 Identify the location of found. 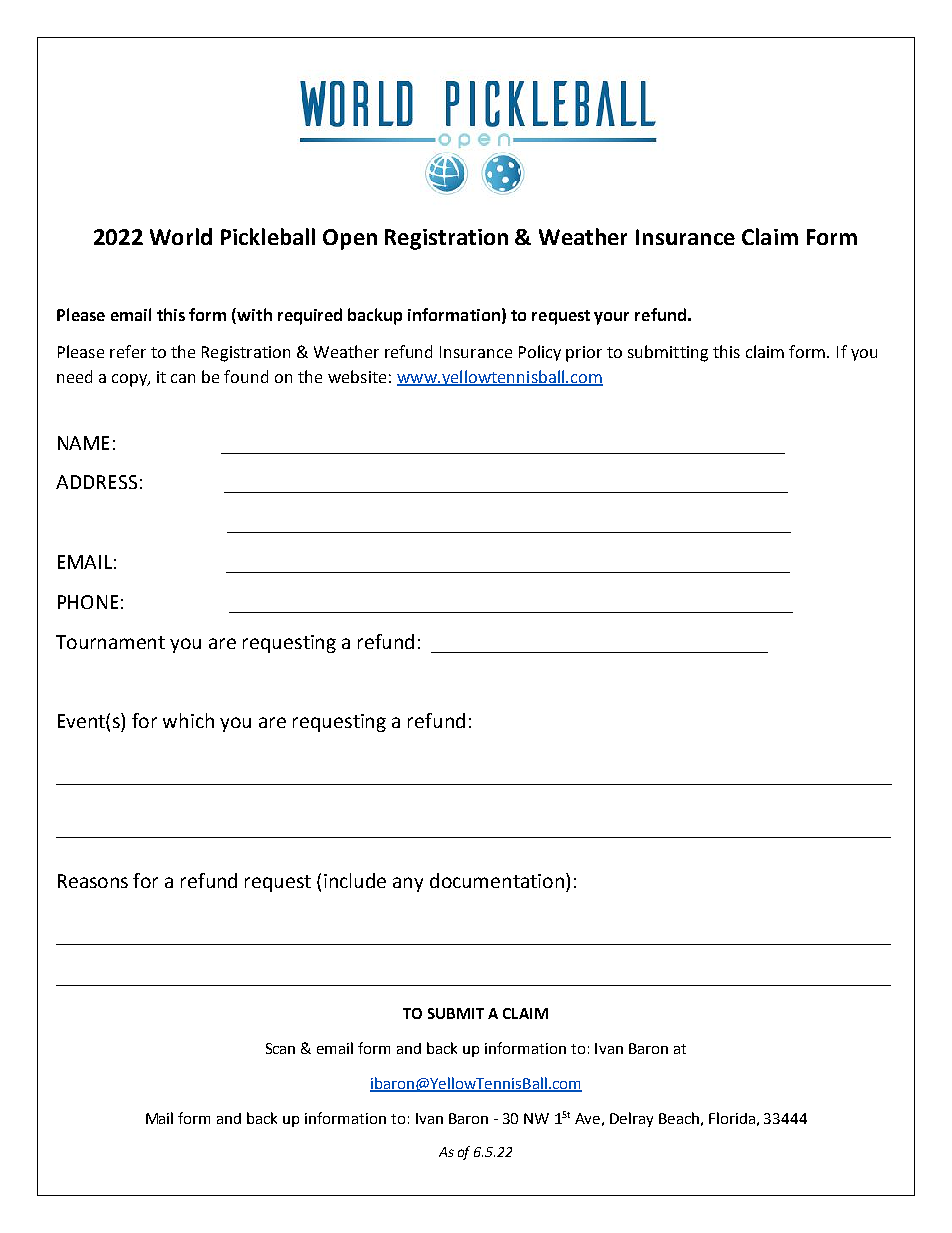
(246, 376).
